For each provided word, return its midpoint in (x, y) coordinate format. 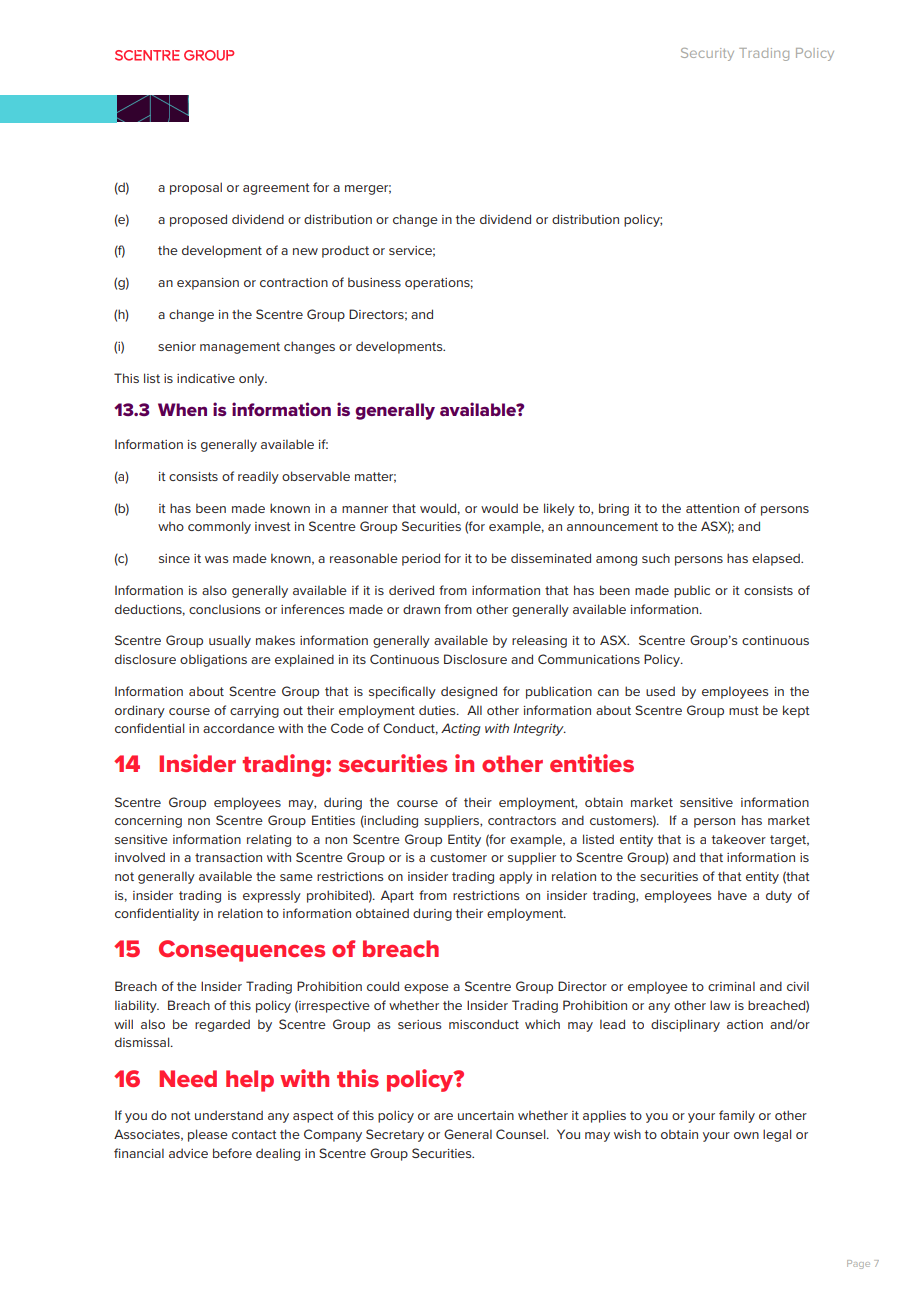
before (232, 1153)
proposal (196, 188)
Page (858, 1264)
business (374, 282)
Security (707, 54)
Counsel (522, 1134)
